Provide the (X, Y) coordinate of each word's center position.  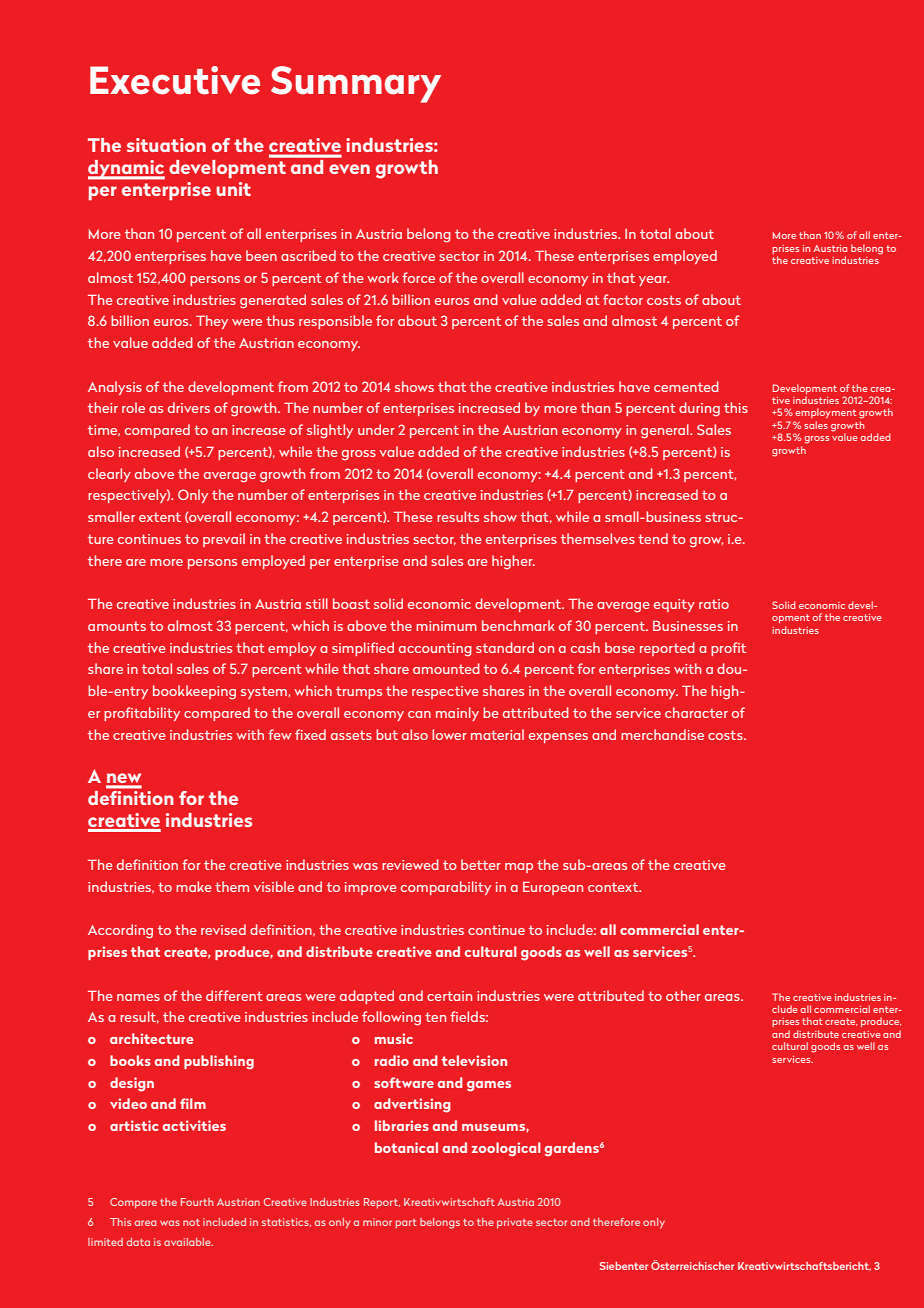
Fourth (197, 1202)
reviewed (410, 864)
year (654, 281)
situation (166, 145)
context (614, 887)
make (194, 886)
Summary (356, 84)
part (406, 1224)
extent (160, 517)
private (515, 1223)
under (376, 429)
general (666, 431)
